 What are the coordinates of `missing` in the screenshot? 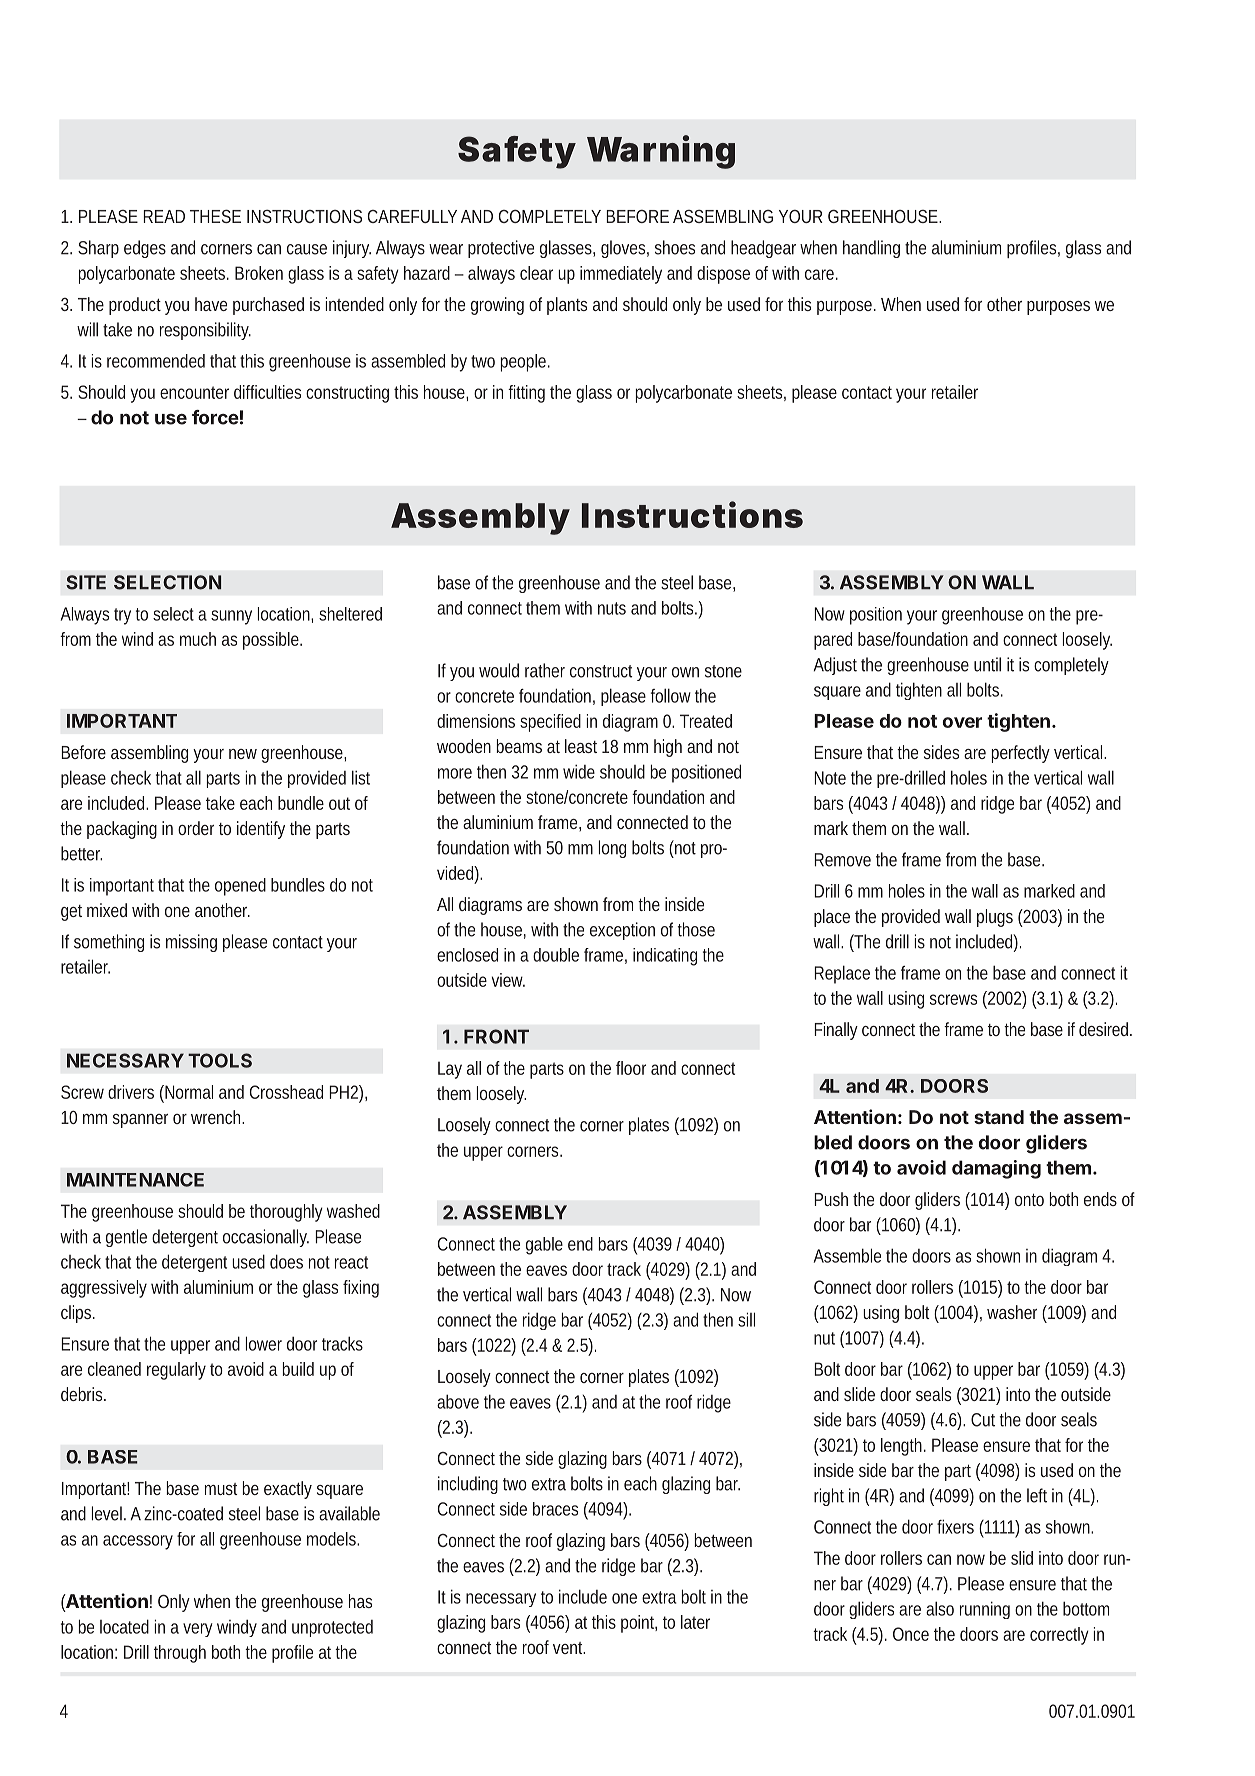 It's located at (191, 943).
